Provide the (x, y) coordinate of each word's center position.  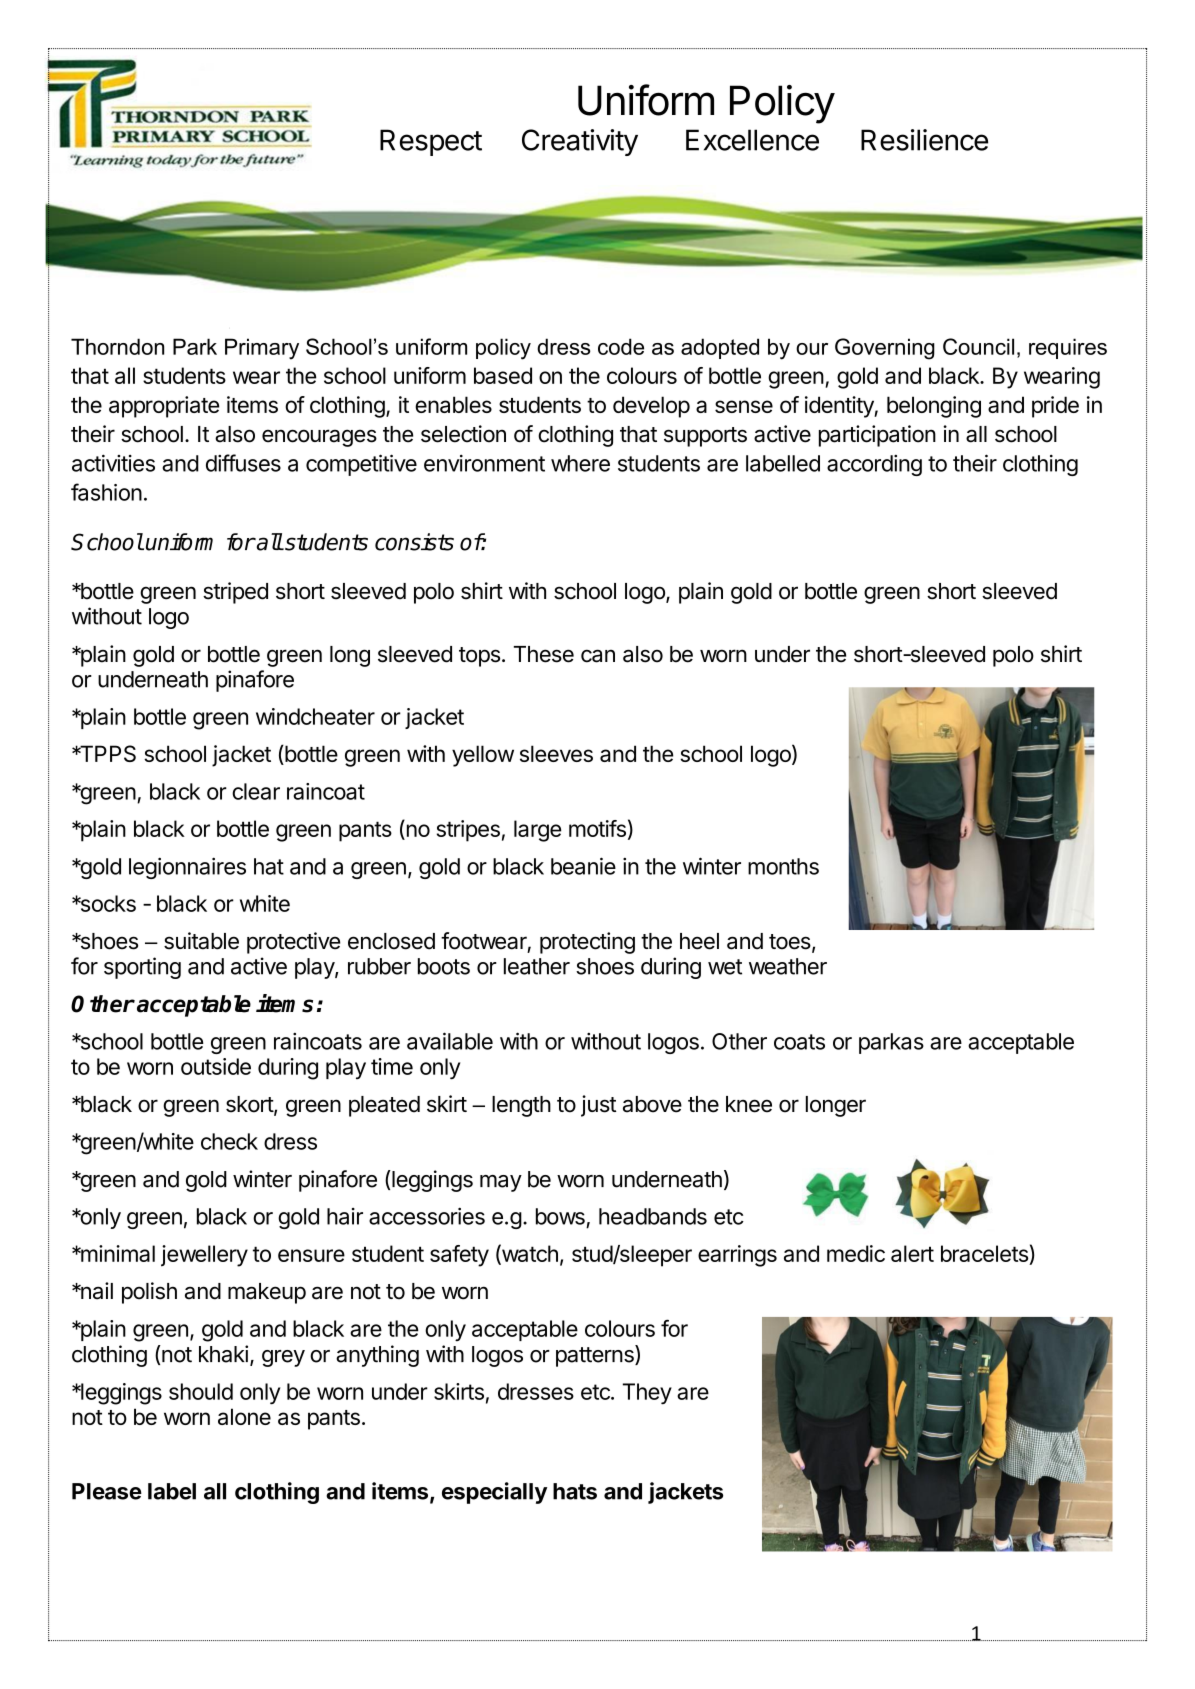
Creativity (580, 142)
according (874, 465)
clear (256, 791)
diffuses (243, 463)
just (598, 1106)
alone (244, 1416)
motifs (597, 828)
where (580, 463)
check (229, 1141)
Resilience (924, 140)
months (783, 866)
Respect (431, 142)
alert (912, 1253)
